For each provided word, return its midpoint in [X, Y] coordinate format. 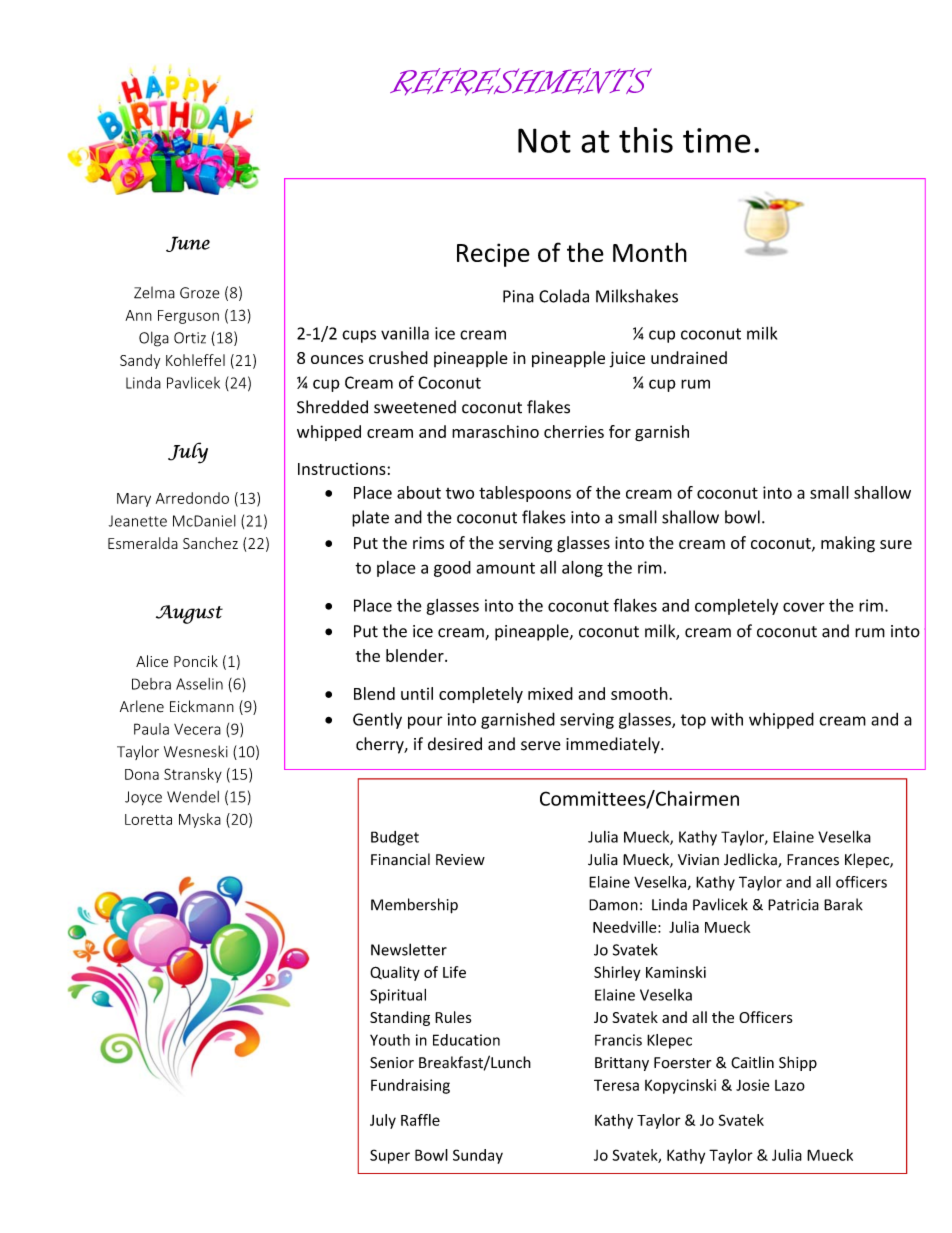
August [189, 614]
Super [390, 1156]
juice [627, 359]
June [188, 244]
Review [460, 860]
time [717, 140]
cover [804, 607]
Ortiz [190, 338]
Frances [813, 860]
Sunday [478, 1156]
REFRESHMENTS [521, 82]
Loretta [148, 819]
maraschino [495, 431]
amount [505, 568]
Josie [752, 1085]
